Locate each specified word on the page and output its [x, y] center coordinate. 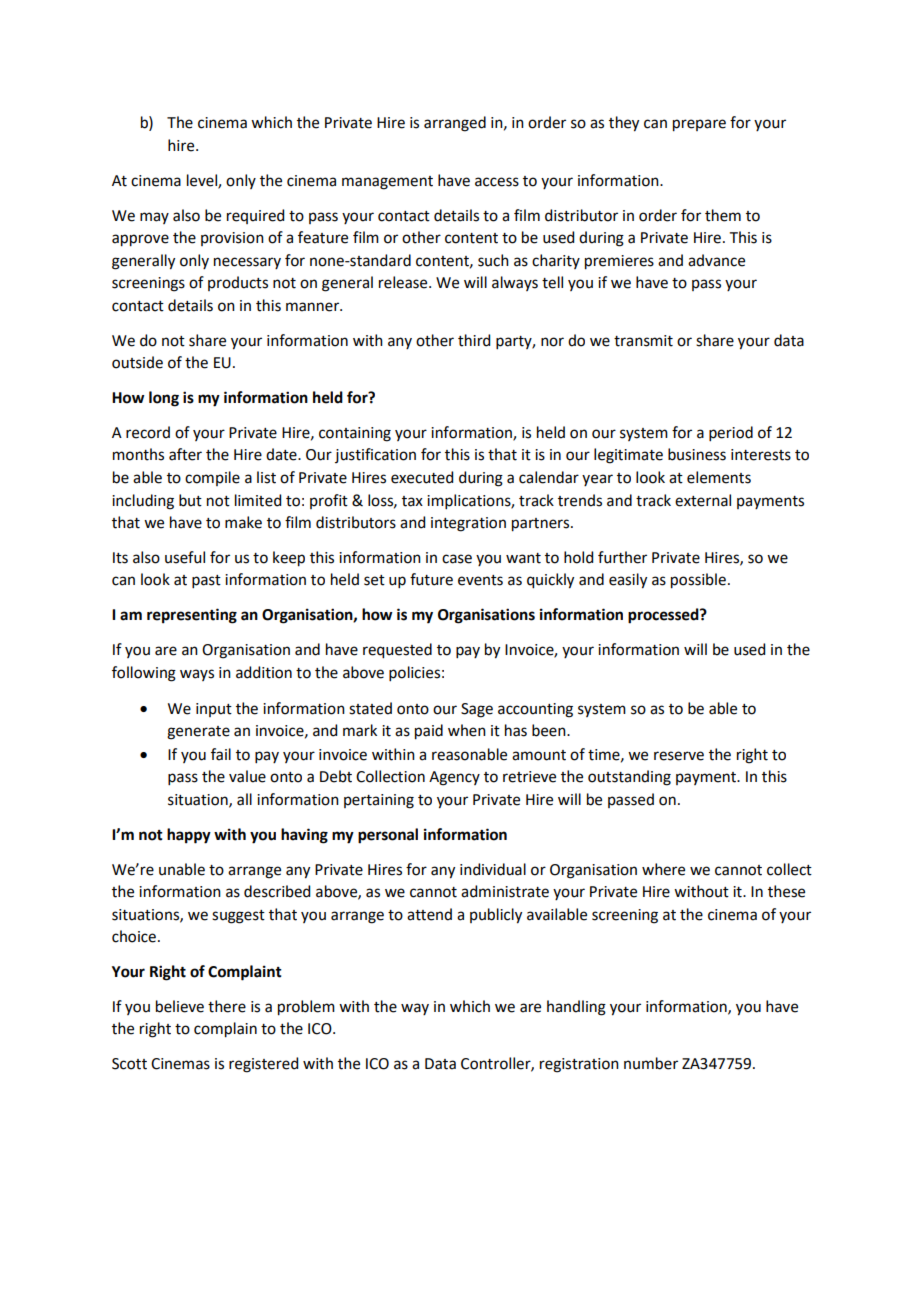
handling [576, 1008]
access [497, 182]
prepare [699, 125]
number [651, 1063]
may [154, 218]
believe [180, 1006]
